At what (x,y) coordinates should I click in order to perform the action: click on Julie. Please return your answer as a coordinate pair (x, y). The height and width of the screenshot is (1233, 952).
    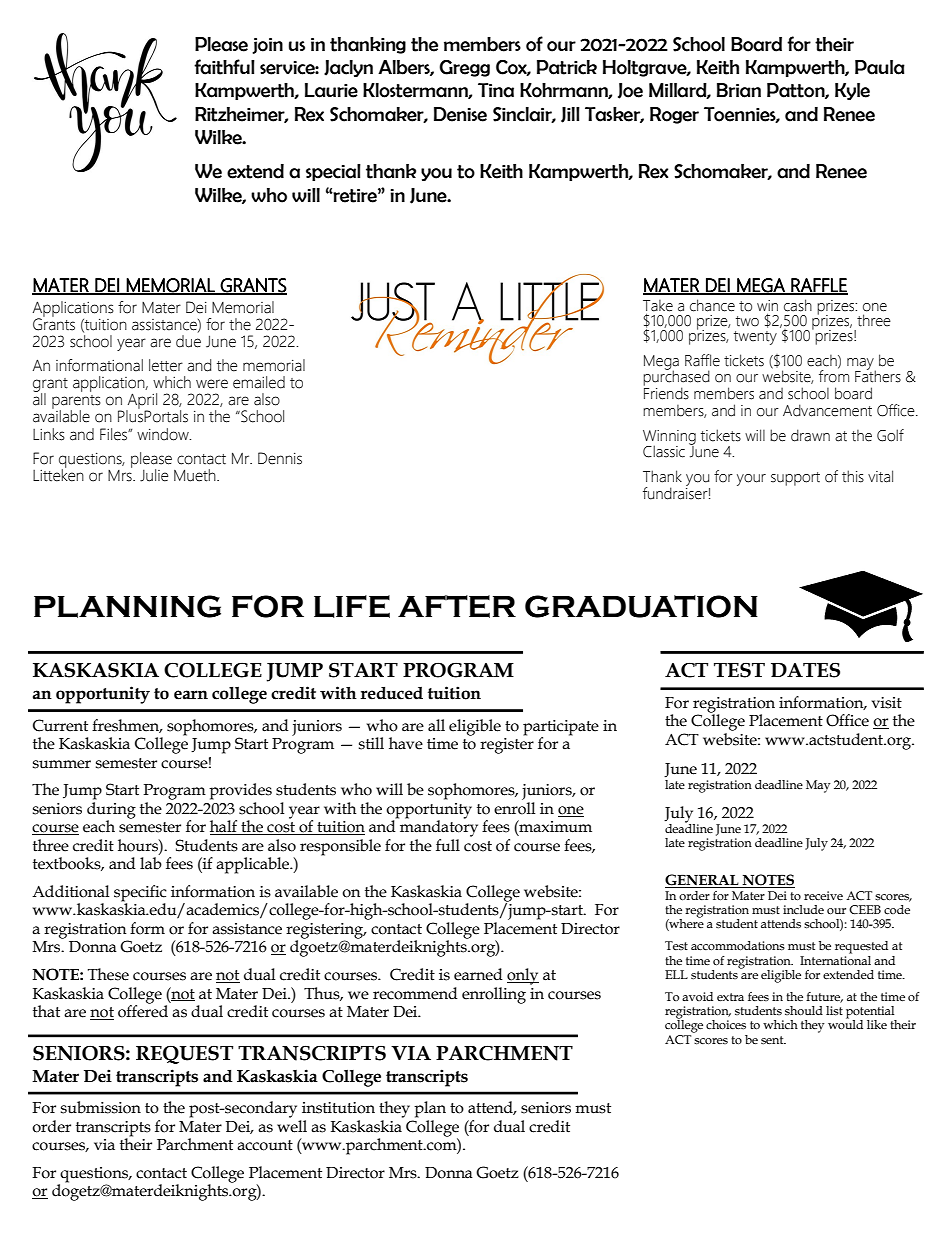
    Looking at the image, I should click on (154, 475).
